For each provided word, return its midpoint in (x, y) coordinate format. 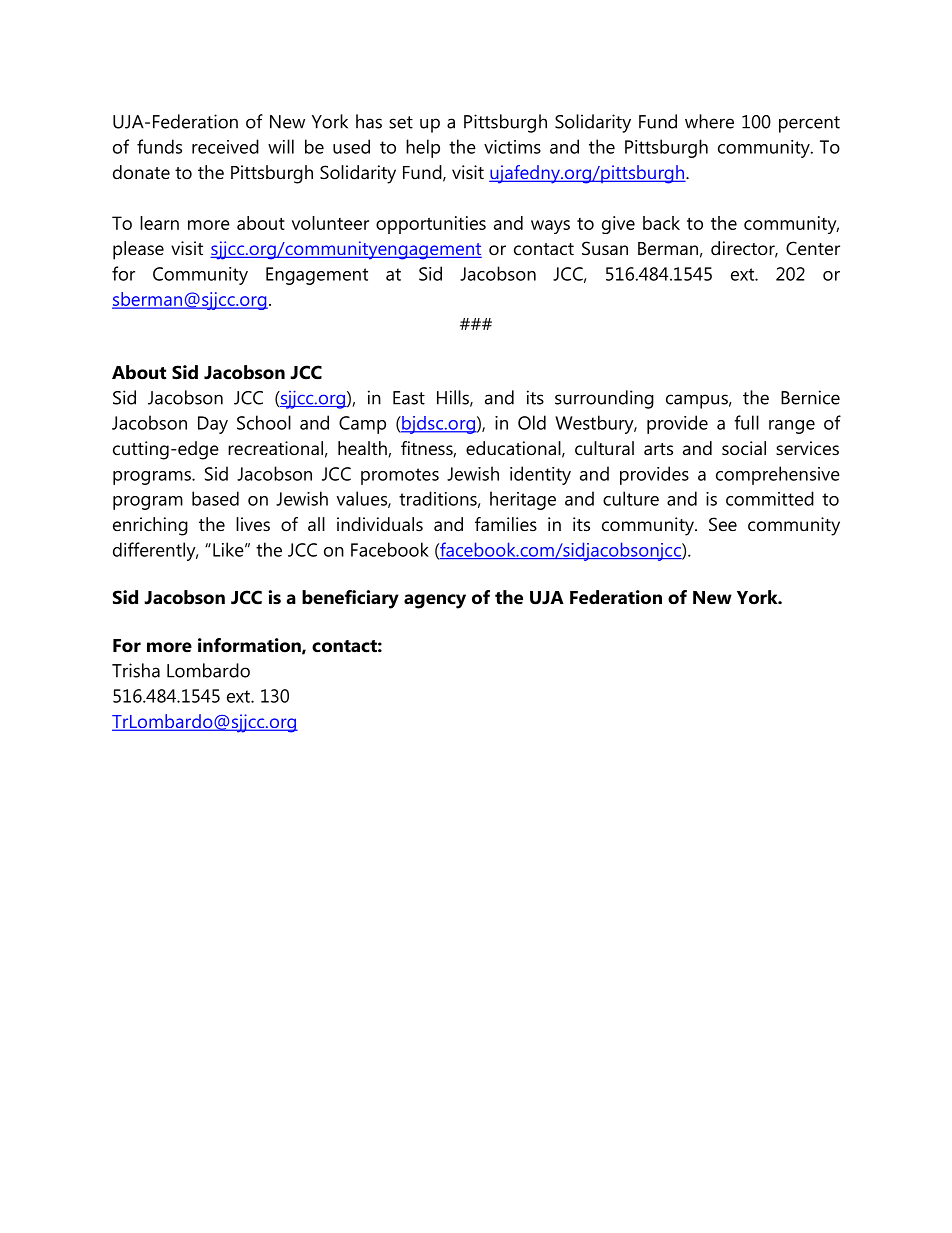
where (709, 121)
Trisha (136, 670)
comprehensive (778, 475)
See (723, 524)
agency (435, 601)
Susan (605, 248)
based (215, 498)
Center (813, 248)
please (138, 250)
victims (512, 147)
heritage (523, 500)
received (225, 146)
